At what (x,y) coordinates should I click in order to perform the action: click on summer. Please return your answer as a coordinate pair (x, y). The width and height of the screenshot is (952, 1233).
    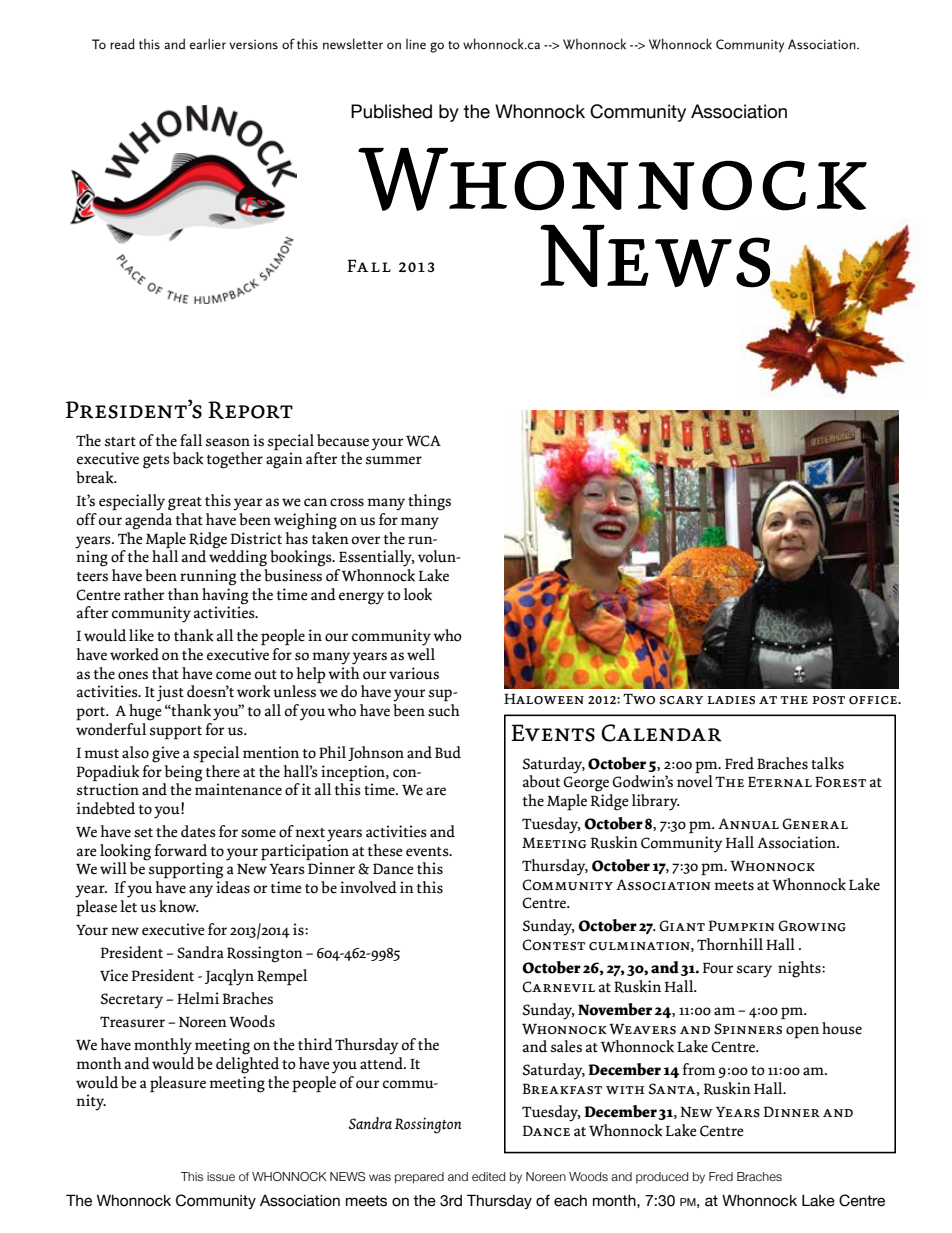
    Looking at the image, I should click on (394, 460).
